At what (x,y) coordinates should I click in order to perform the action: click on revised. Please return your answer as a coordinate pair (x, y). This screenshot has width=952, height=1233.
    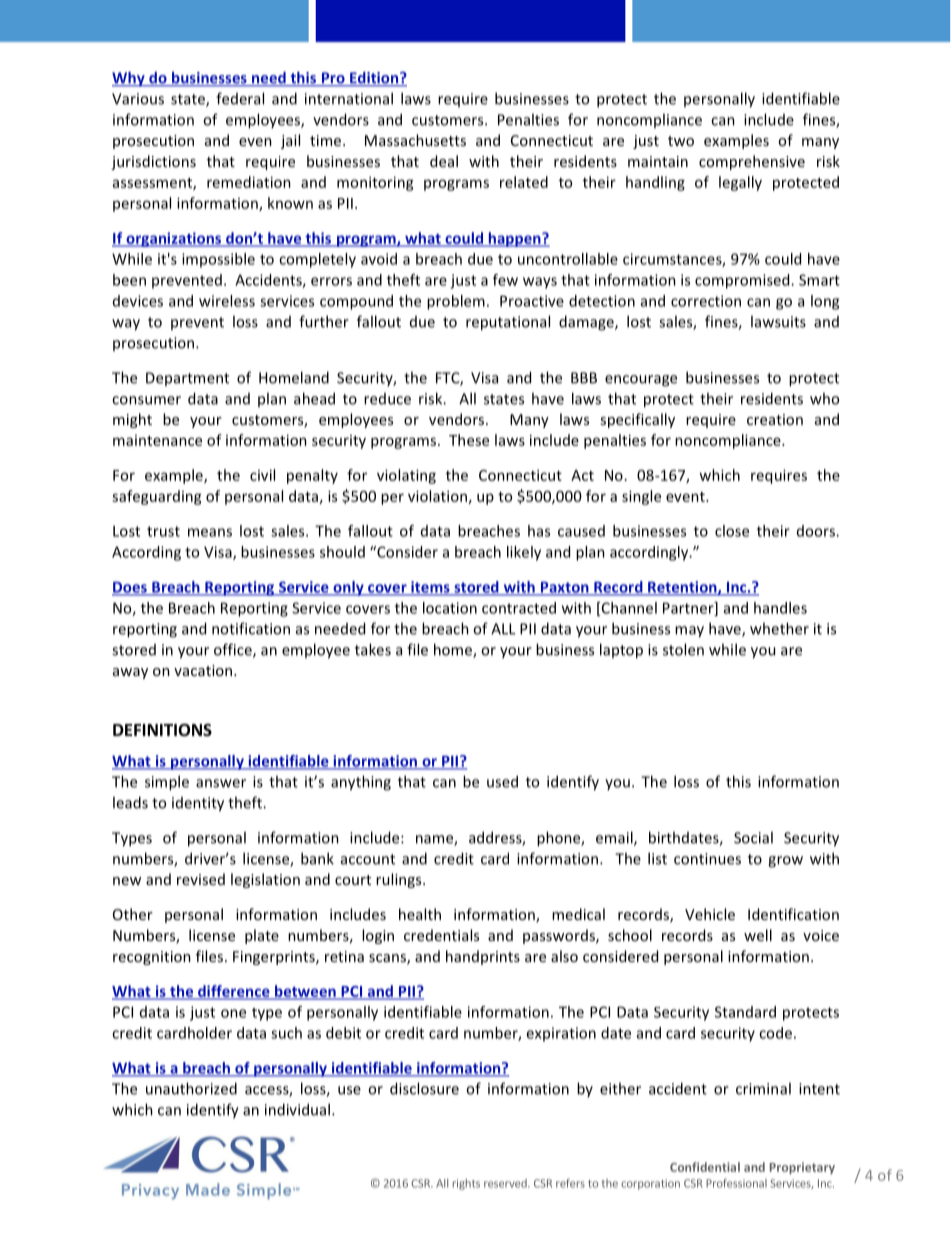
    Looking at the image, I should click on (201, 879).
